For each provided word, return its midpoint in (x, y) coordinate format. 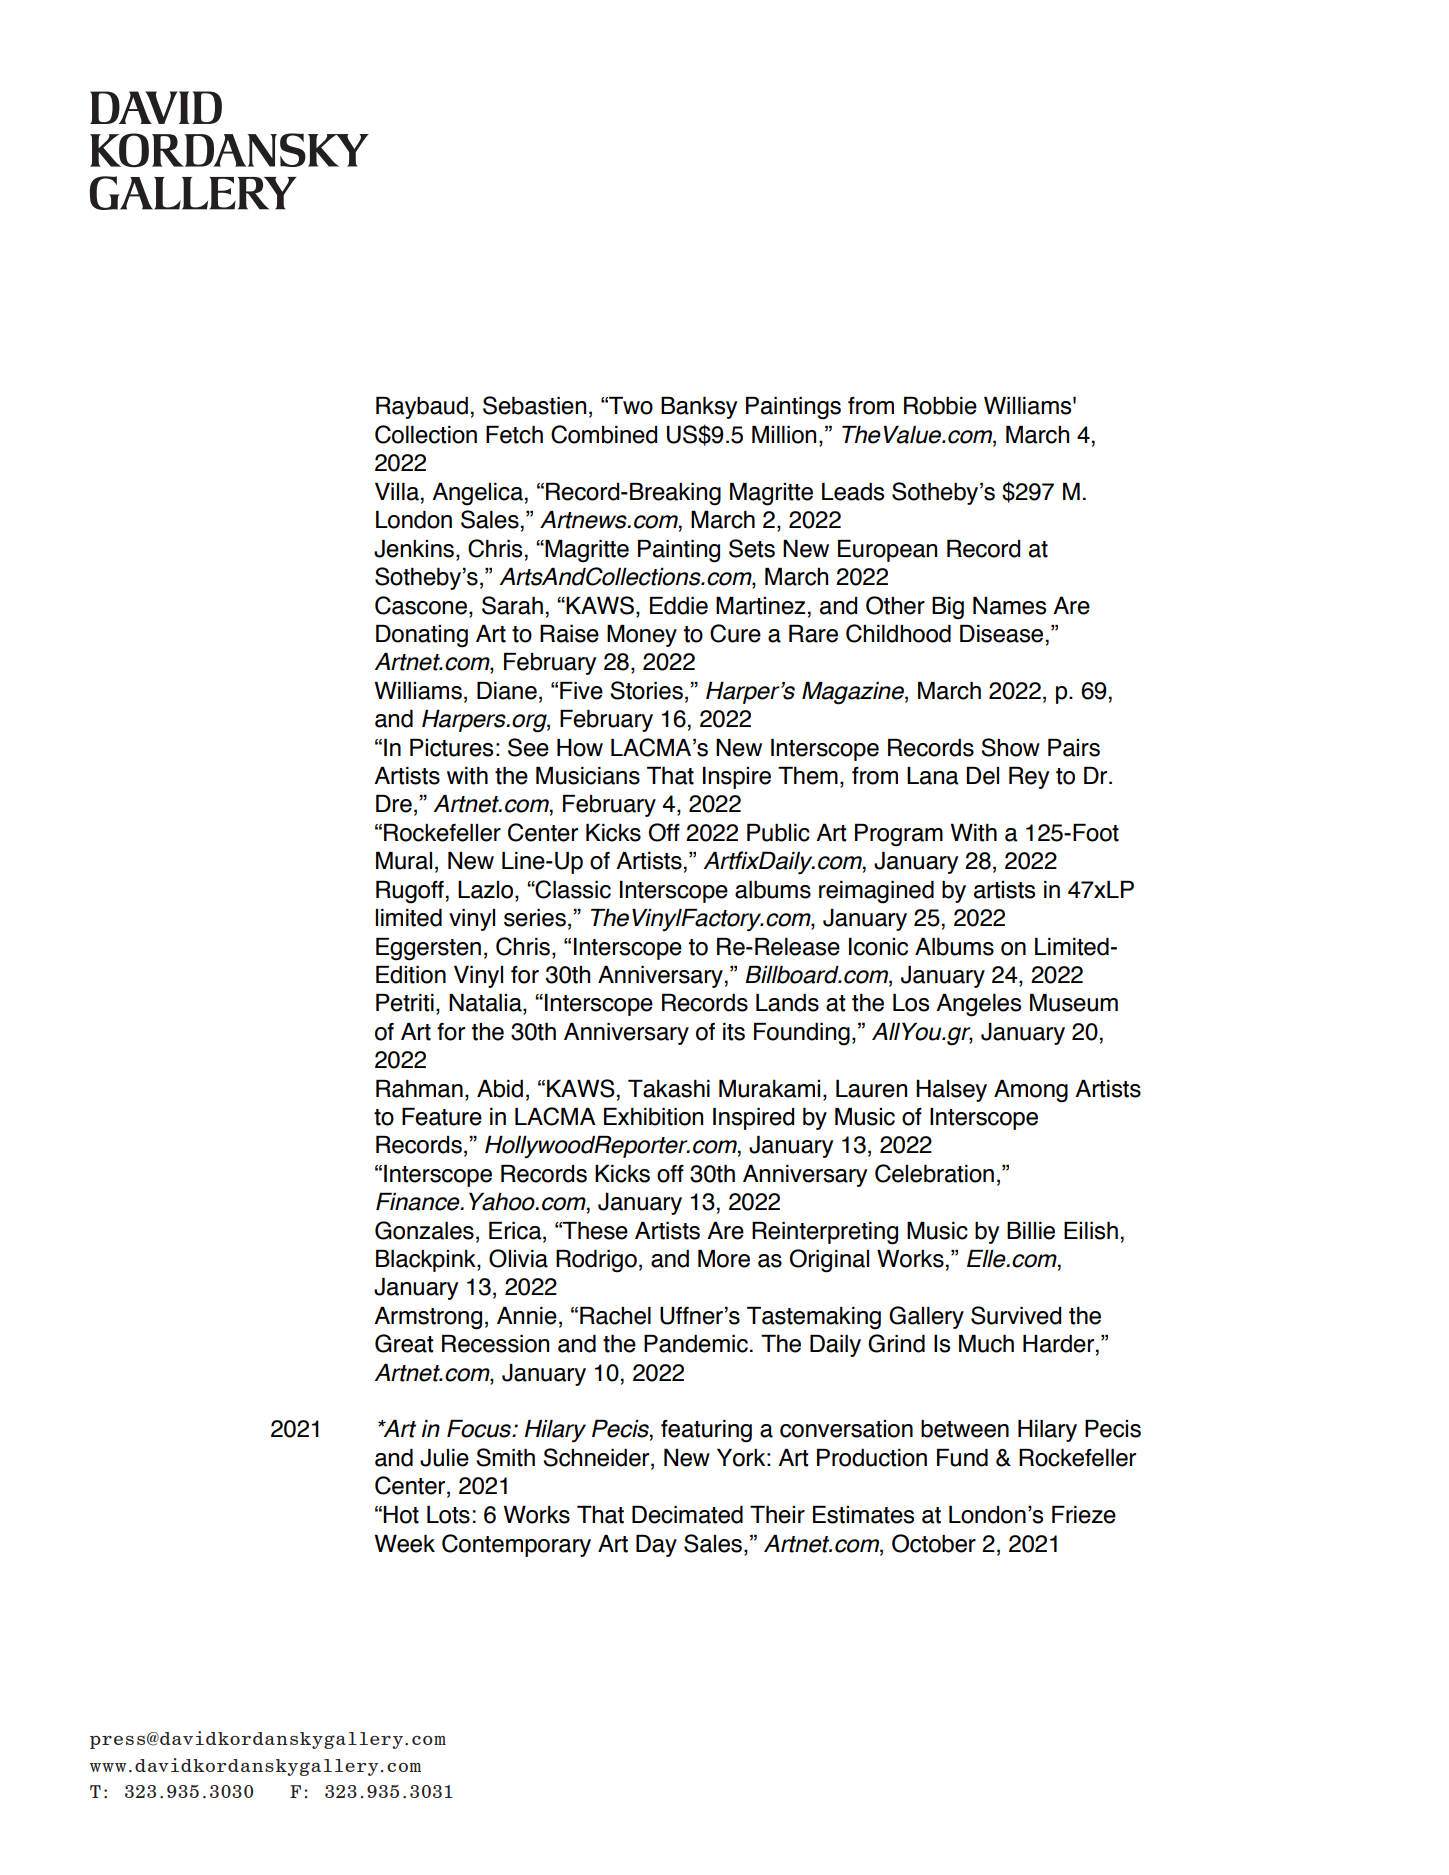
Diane (507, 691)
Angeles (978, 1005)
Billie (1031, 1231)
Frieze (1084, 1515)
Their (777, 1515)
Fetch (514, 435)
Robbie (940, 406)
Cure (735, 633)
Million (784, 435)
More (724, 1259)
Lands (787, 1003)
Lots (448, 1515)
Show (1010, 747)
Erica (516, 1231)
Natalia (486, 1004)
